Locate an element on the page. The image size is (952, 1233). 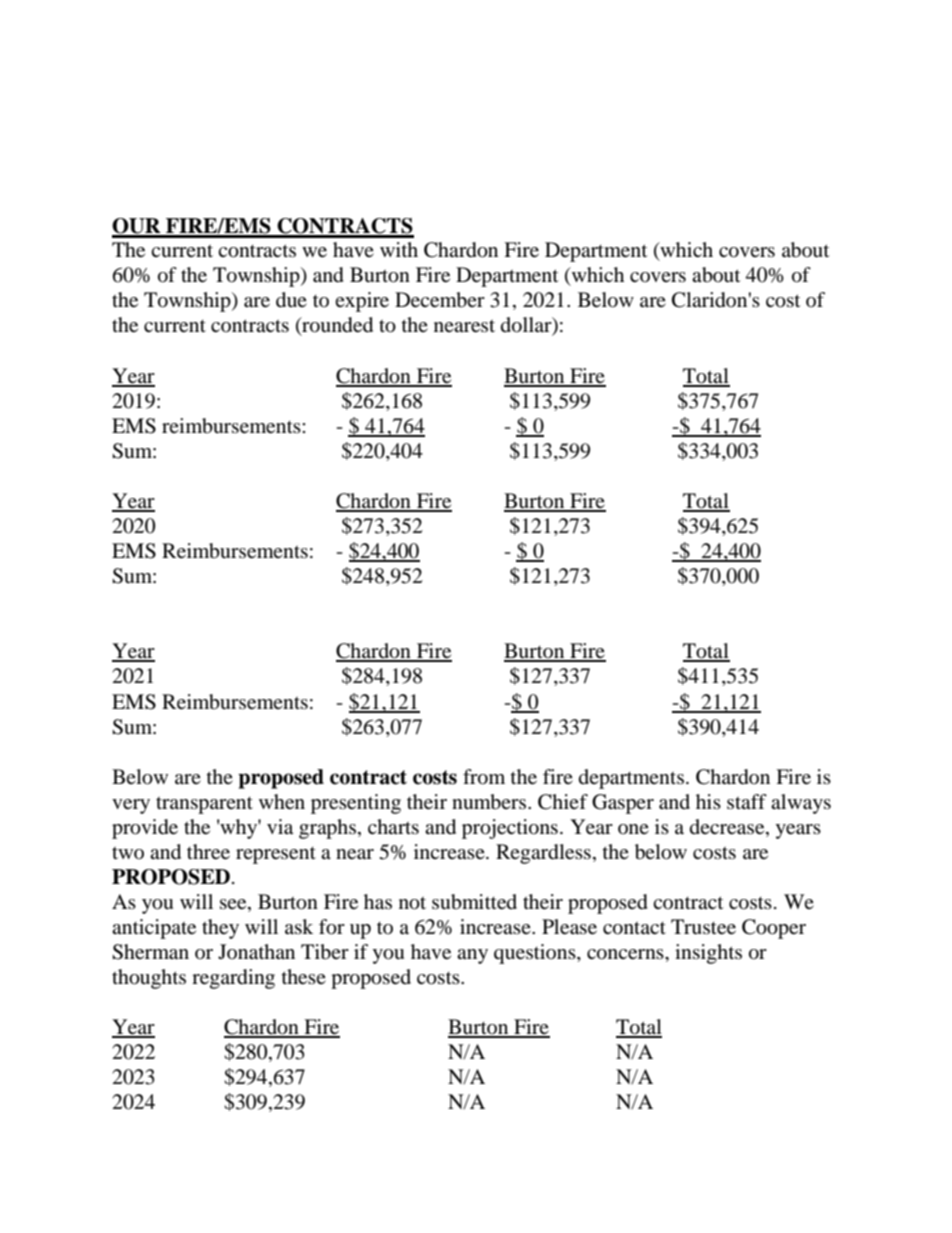
with is located at coordinates (399, 249).
